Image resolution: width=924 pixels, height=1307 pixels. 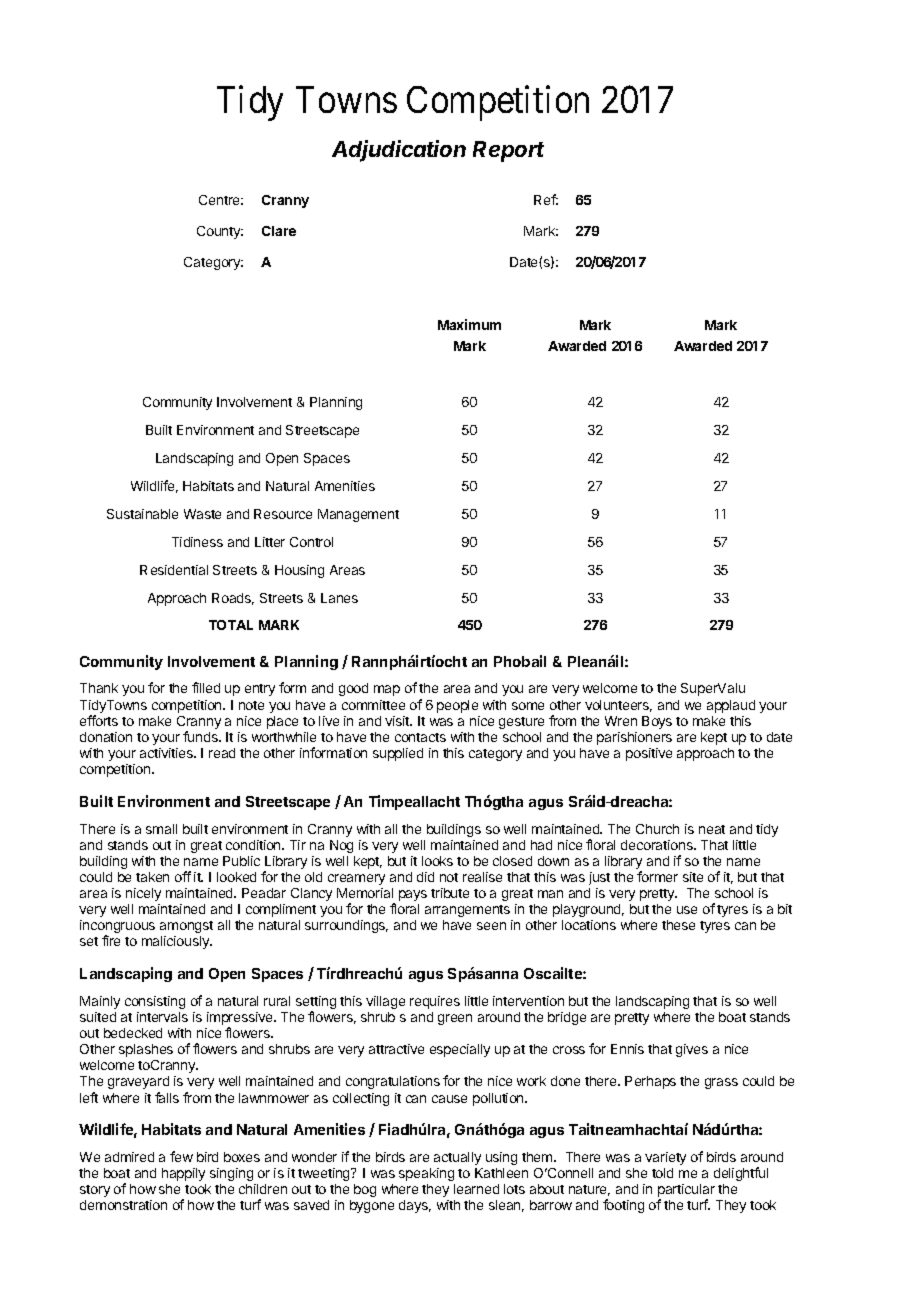 I want to click on Clare, so click(x=279, y=231).
